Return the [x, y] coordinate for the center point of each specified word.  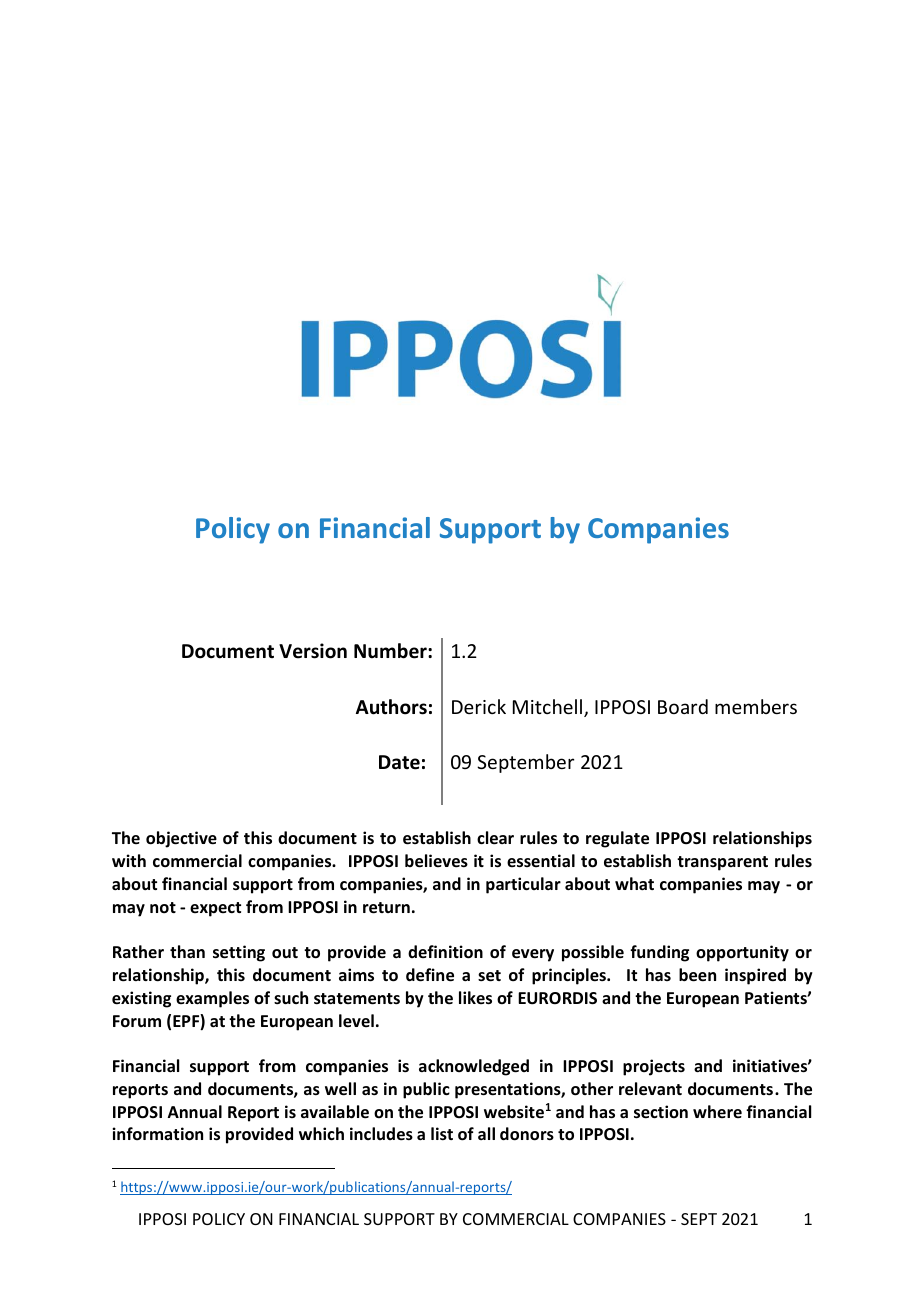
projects [654, 1067]
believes [436, 861]
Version [313, 651]
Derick [479, 706]
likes [475, 998]
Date [399, 762]
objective [181, 839]
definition [445, 952]
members [756, 706]
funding [659, 953]
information [157, 1134]
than [187, 951]
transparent [722, 863]
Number [391, 651]
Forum [137, 1021]
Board [683, 706]
